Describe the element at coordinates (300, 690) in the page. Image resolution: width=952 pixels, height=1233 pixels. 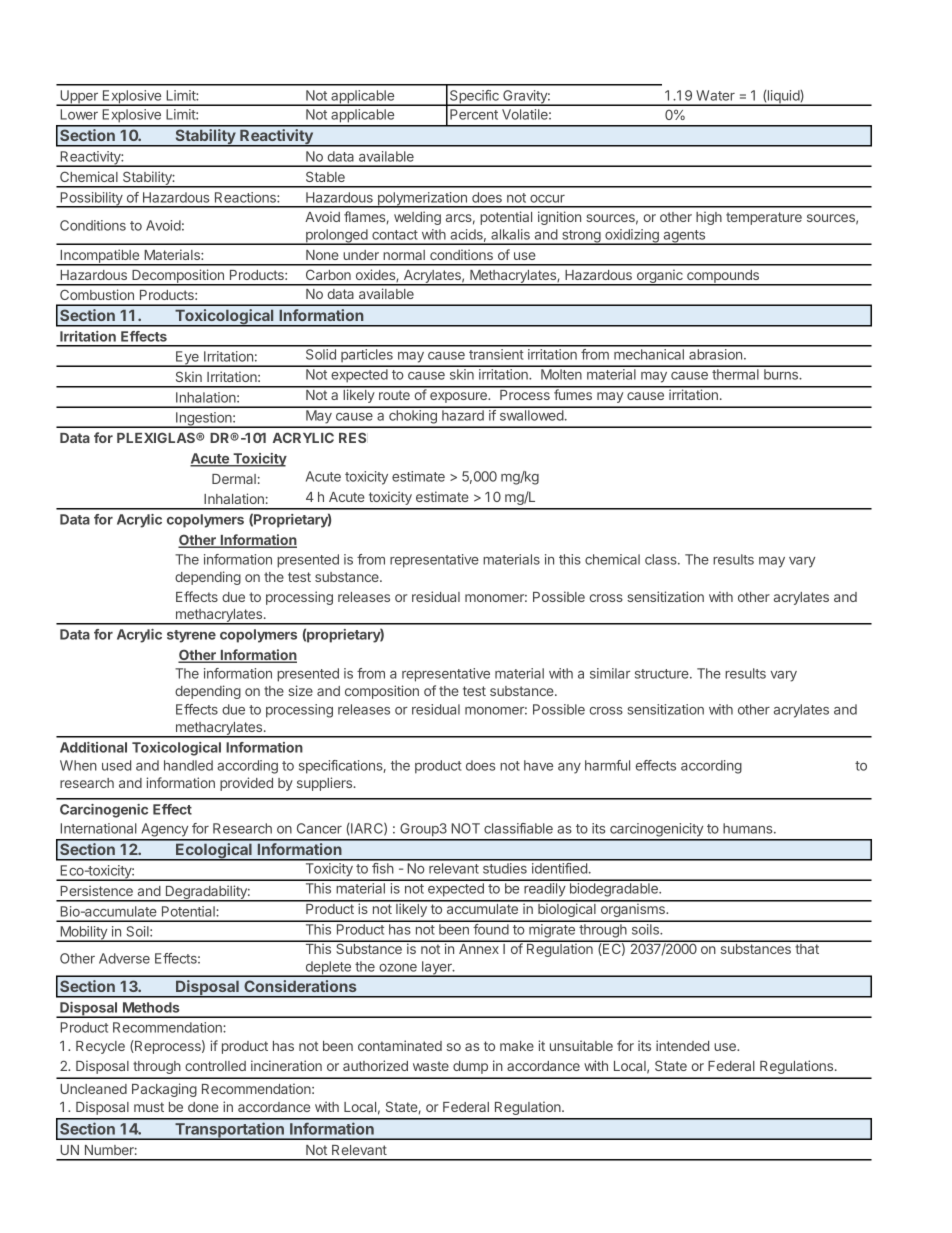
I see `size` at that location.
